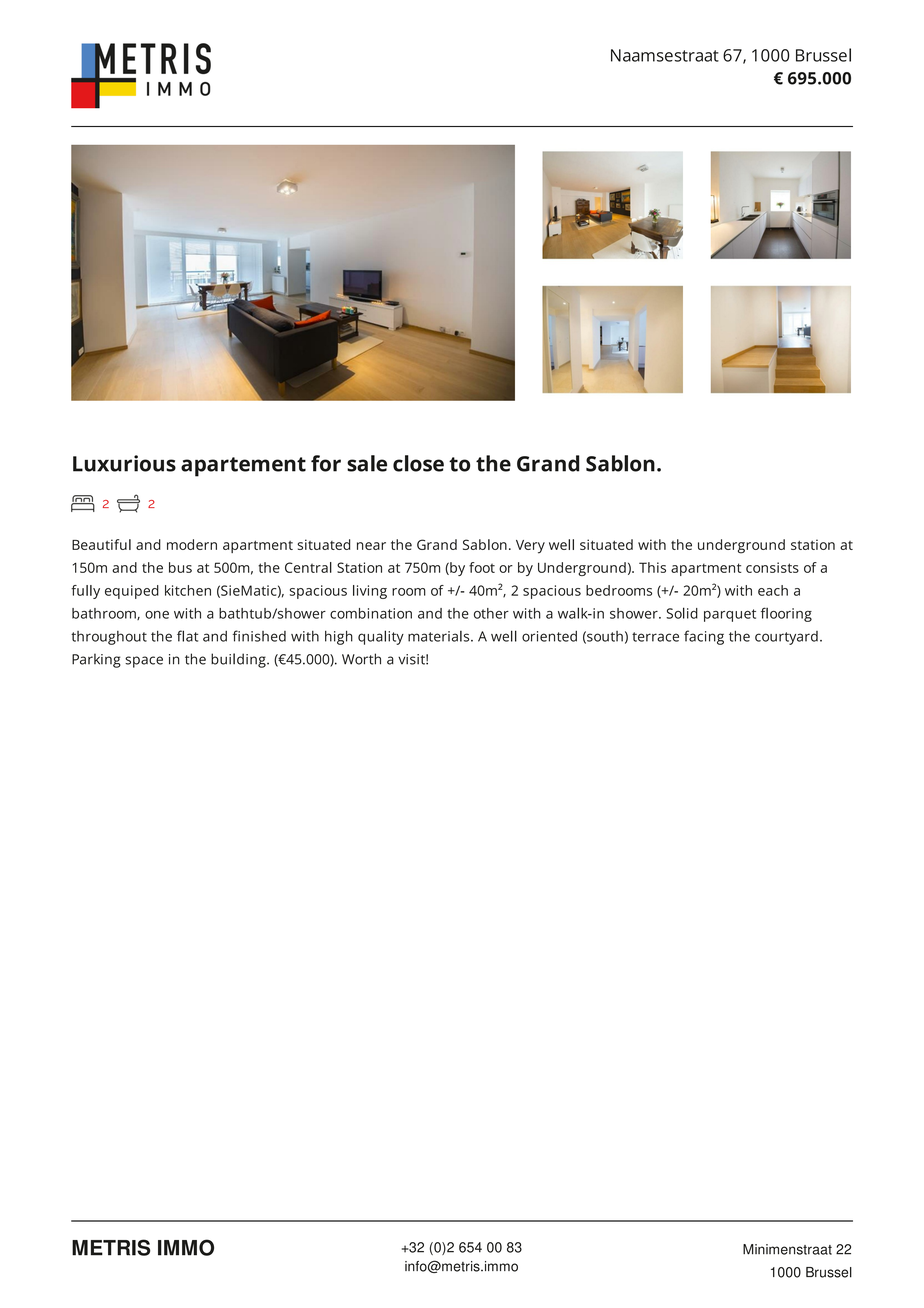 Image resolution: width=924 pixels, height=1308 pixels. Describe the element at coordinates (188, 590) in the document. I see `kitchen` at that location.
